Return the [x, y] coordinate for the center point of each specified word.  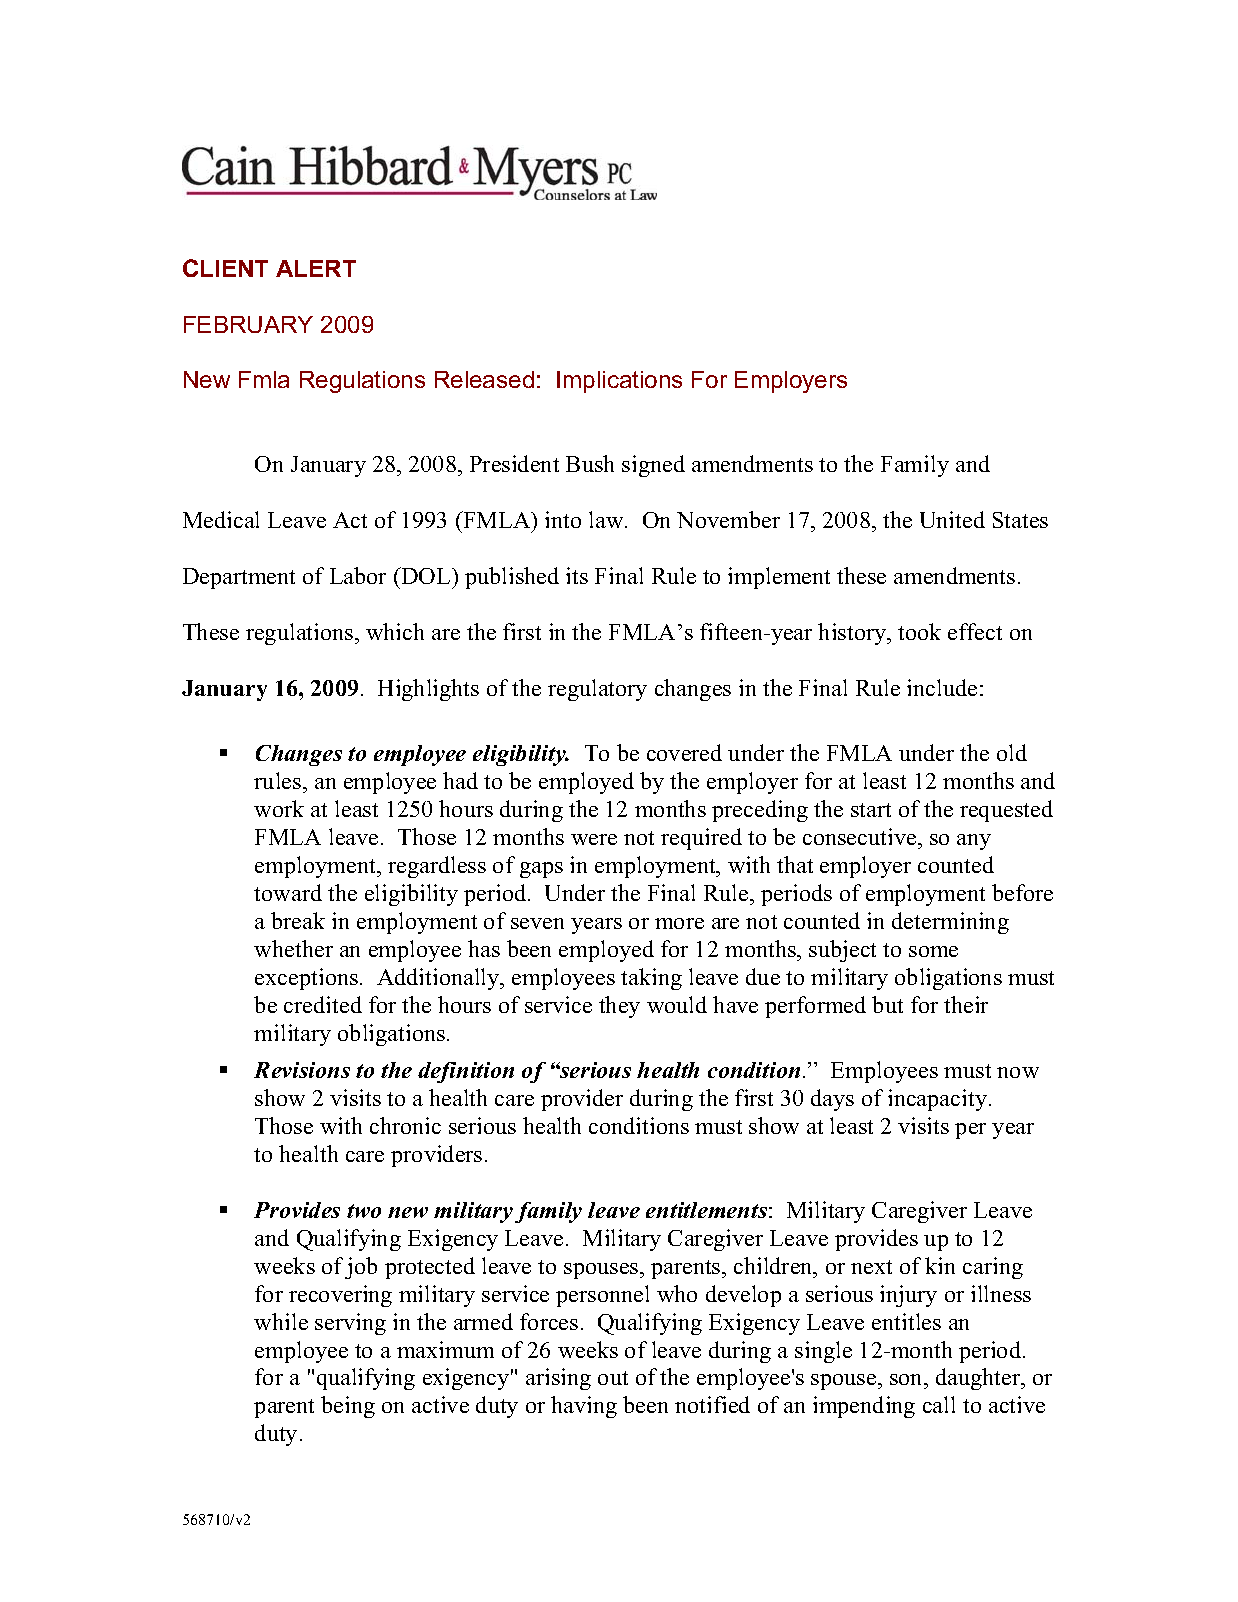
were [594, 839]
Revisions [302, 1070]
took [919, 631]
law [607, 519]
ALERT [316, 268]
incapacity [937, 1100]
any [974, 842]
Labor [358, 575]
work [279, 808]
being [348, 1407]
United [952, 519]
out [613, 1378]
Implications [619, 382]
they [619, 1007]
